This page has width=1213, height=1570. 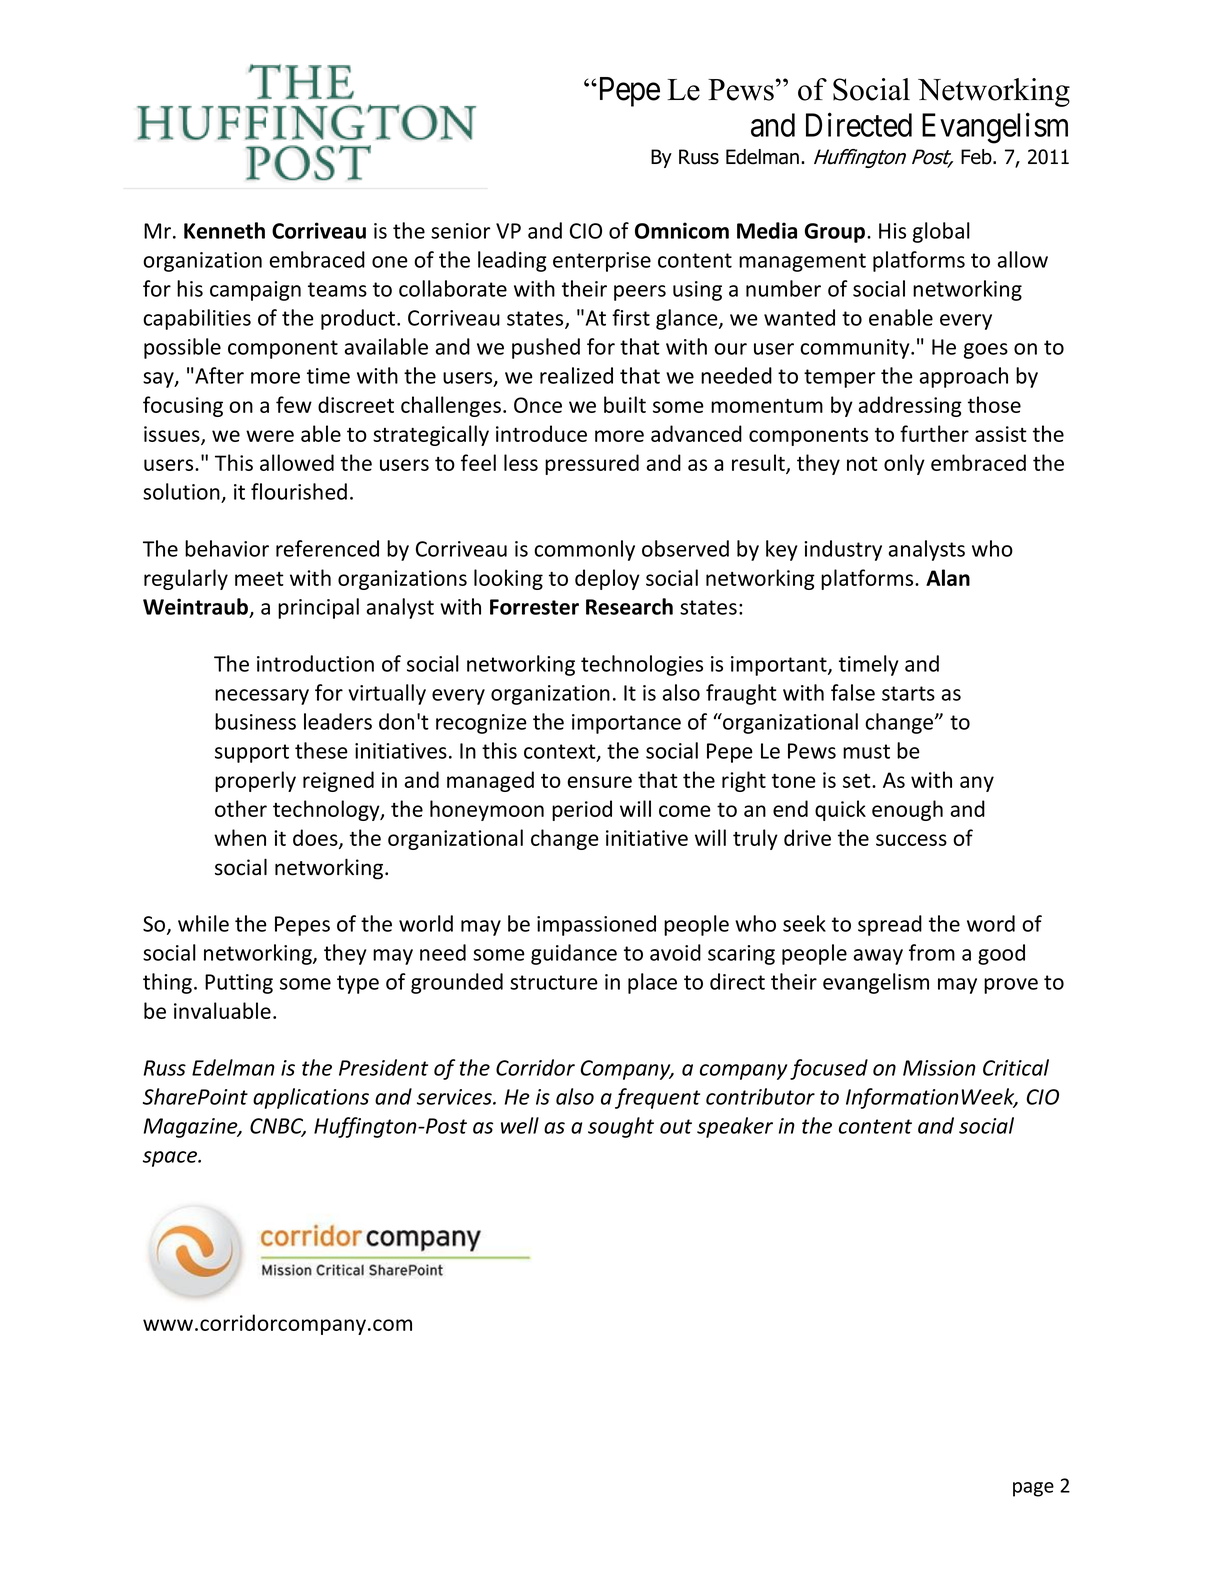 What do you see at coordinates (602, 262) in the page?
I see `enterprise` at bounding box center [602, 262].
